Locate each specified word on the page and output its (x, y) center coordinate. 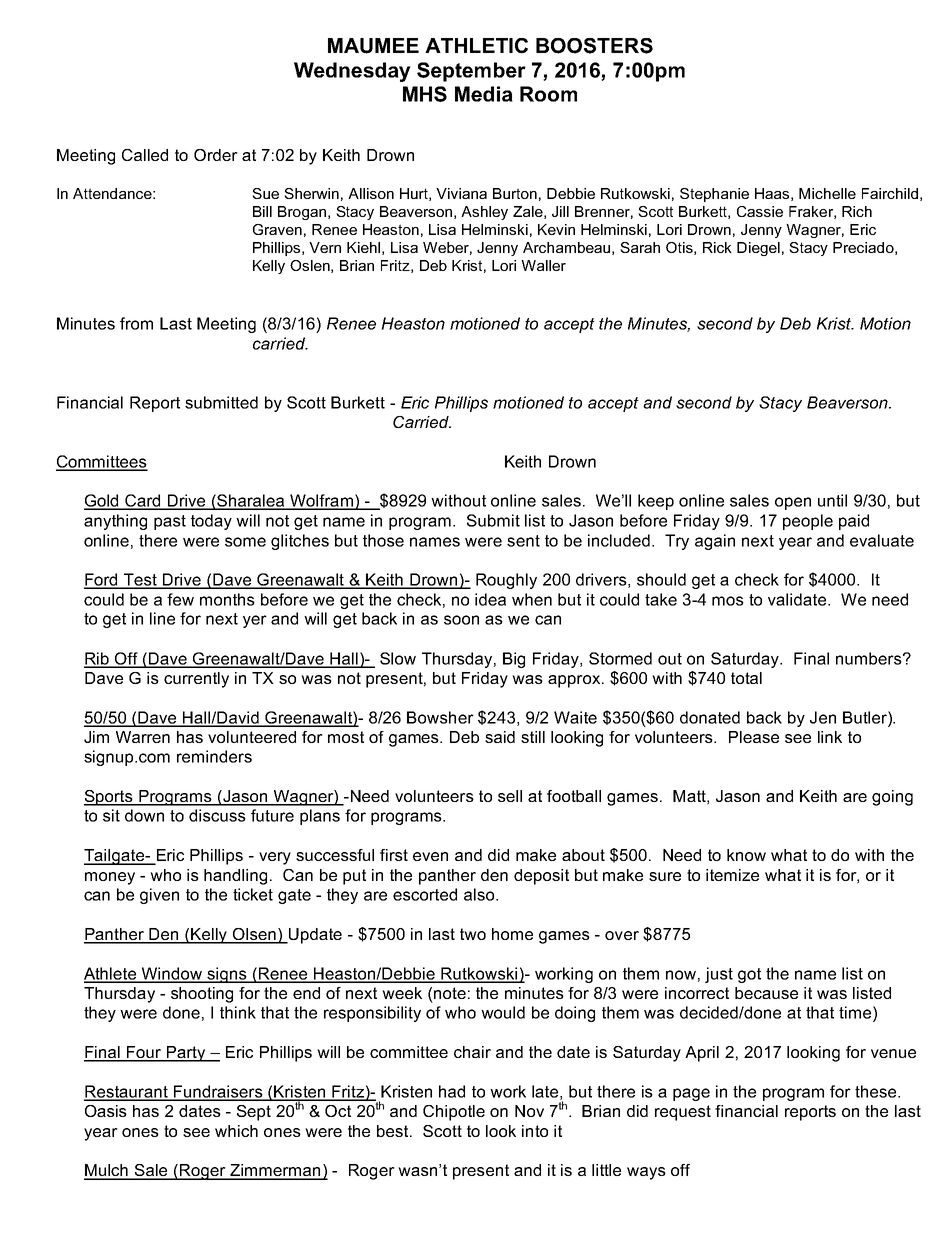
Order (216, 155)
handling (235, 877)
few (180, 599)
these (877, 1091)
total (746, 678)
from (136, 323)
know (746, 855)
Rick (717, 247)
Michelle (827, 193)
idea (490, 599)
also (480, 894)
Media (484, 94)
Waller (543, 265)
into (535, 1131)
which (236, 1131)
